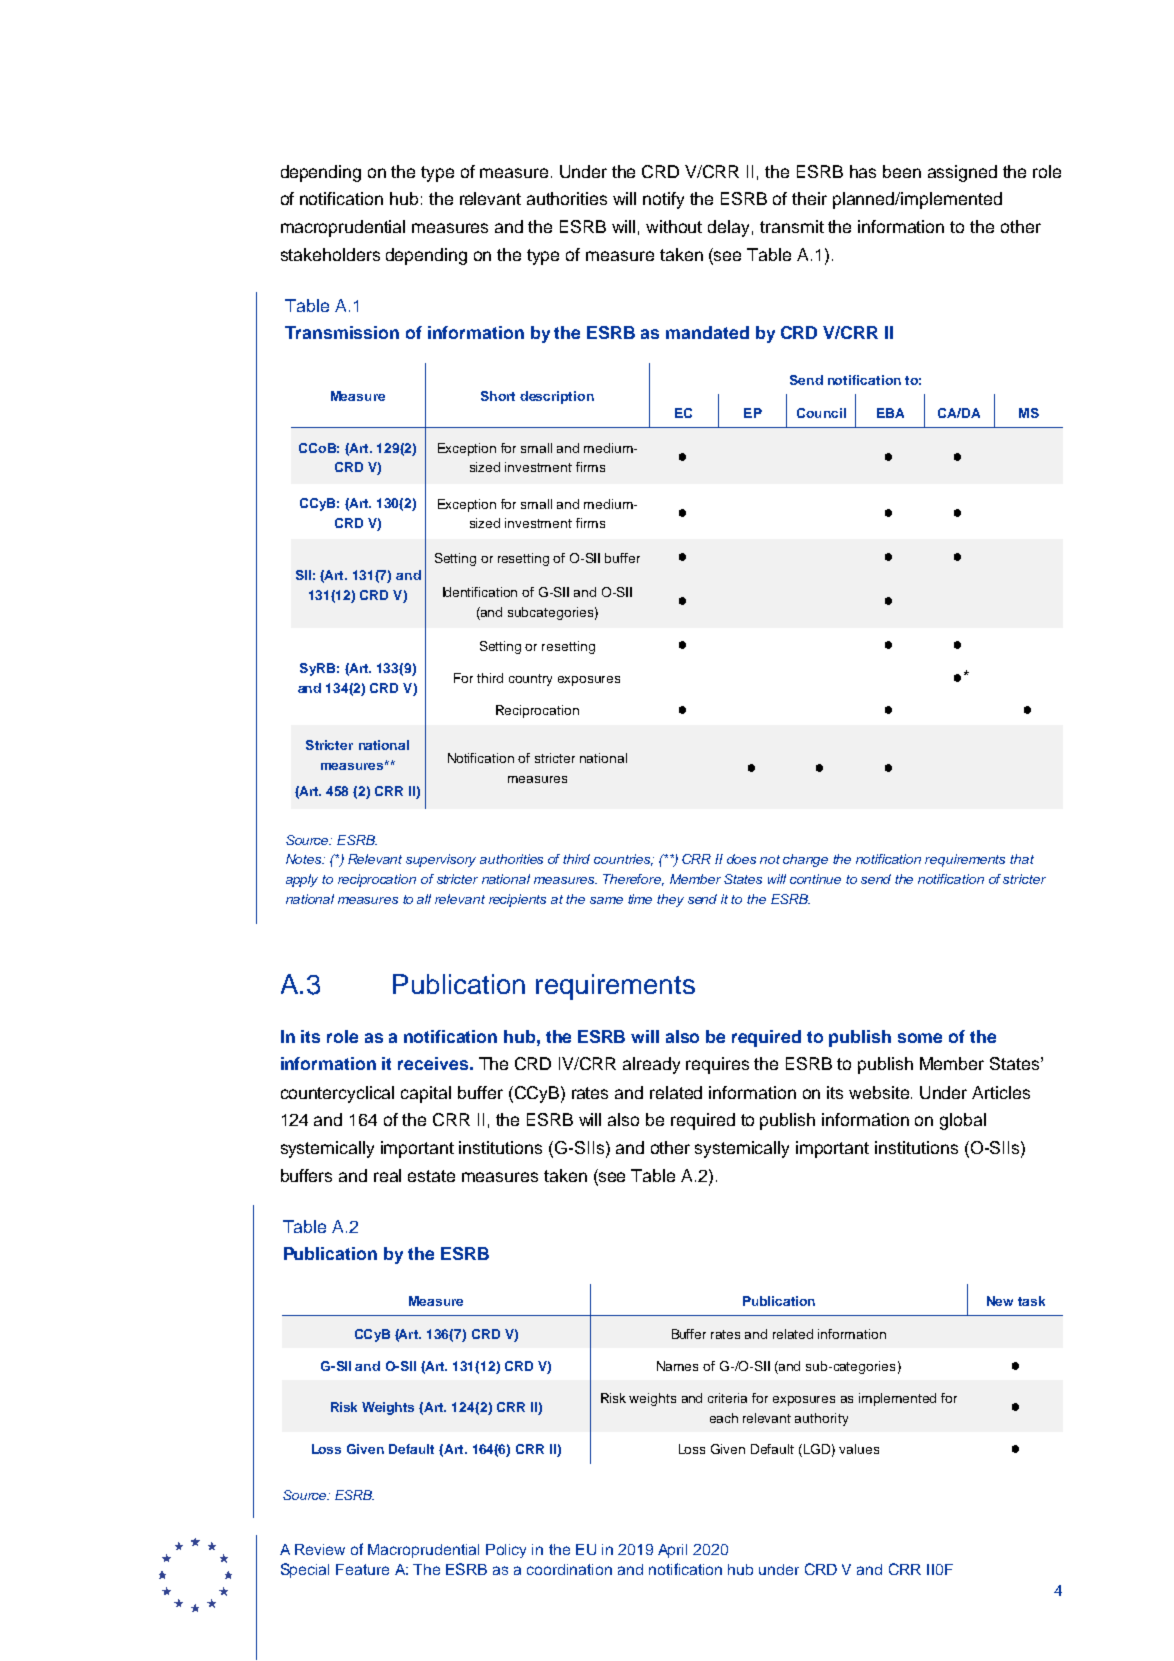 The height and width of the image is (1661, 1174). What do you see at coordinates (663, 200) in the image?
I see `notify` at bounding box center [663, 200].
